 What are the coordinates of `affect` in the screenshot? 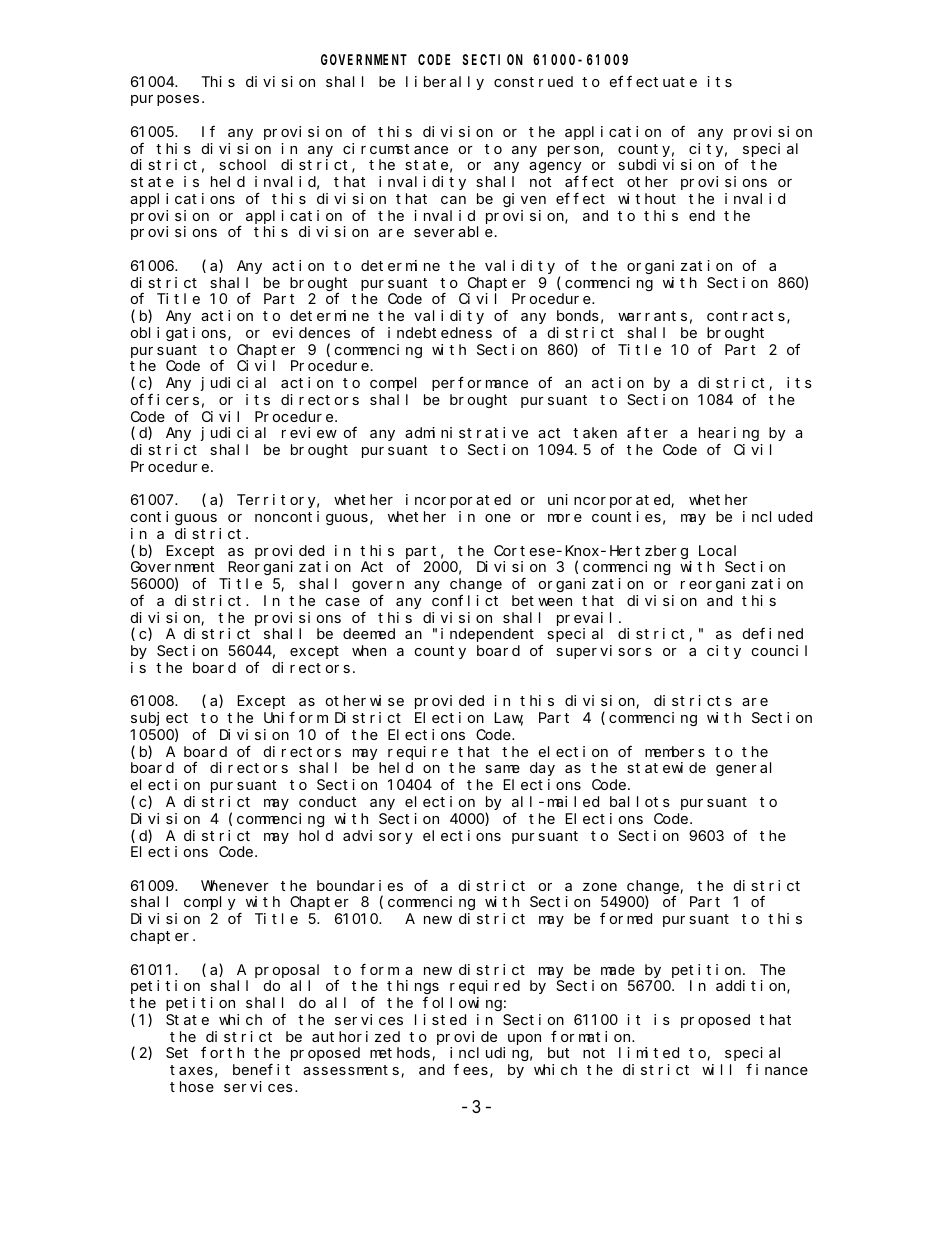 It's located at (589, 181).
